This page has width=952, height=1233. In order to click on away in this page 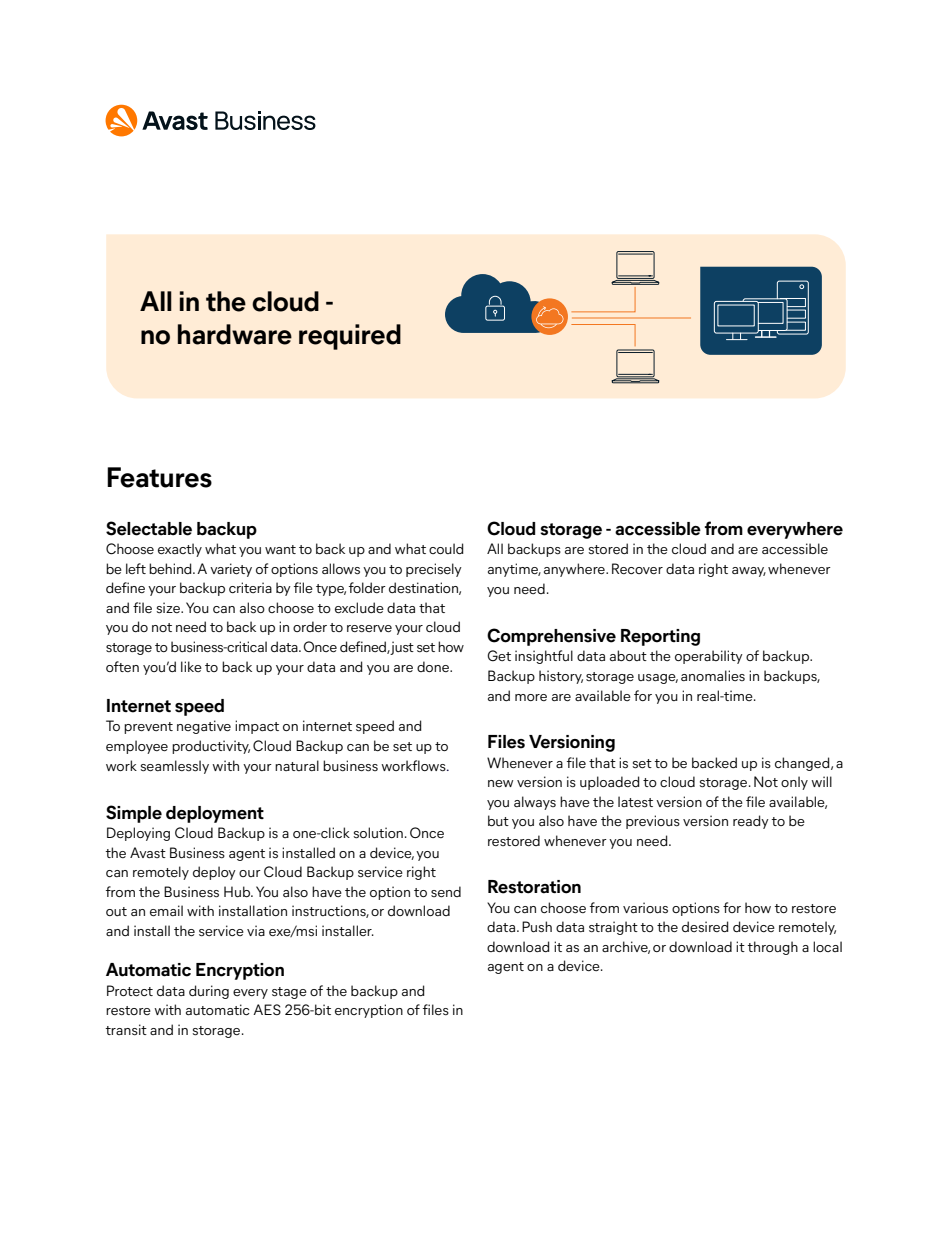, I will do `click(749, 572)`.
